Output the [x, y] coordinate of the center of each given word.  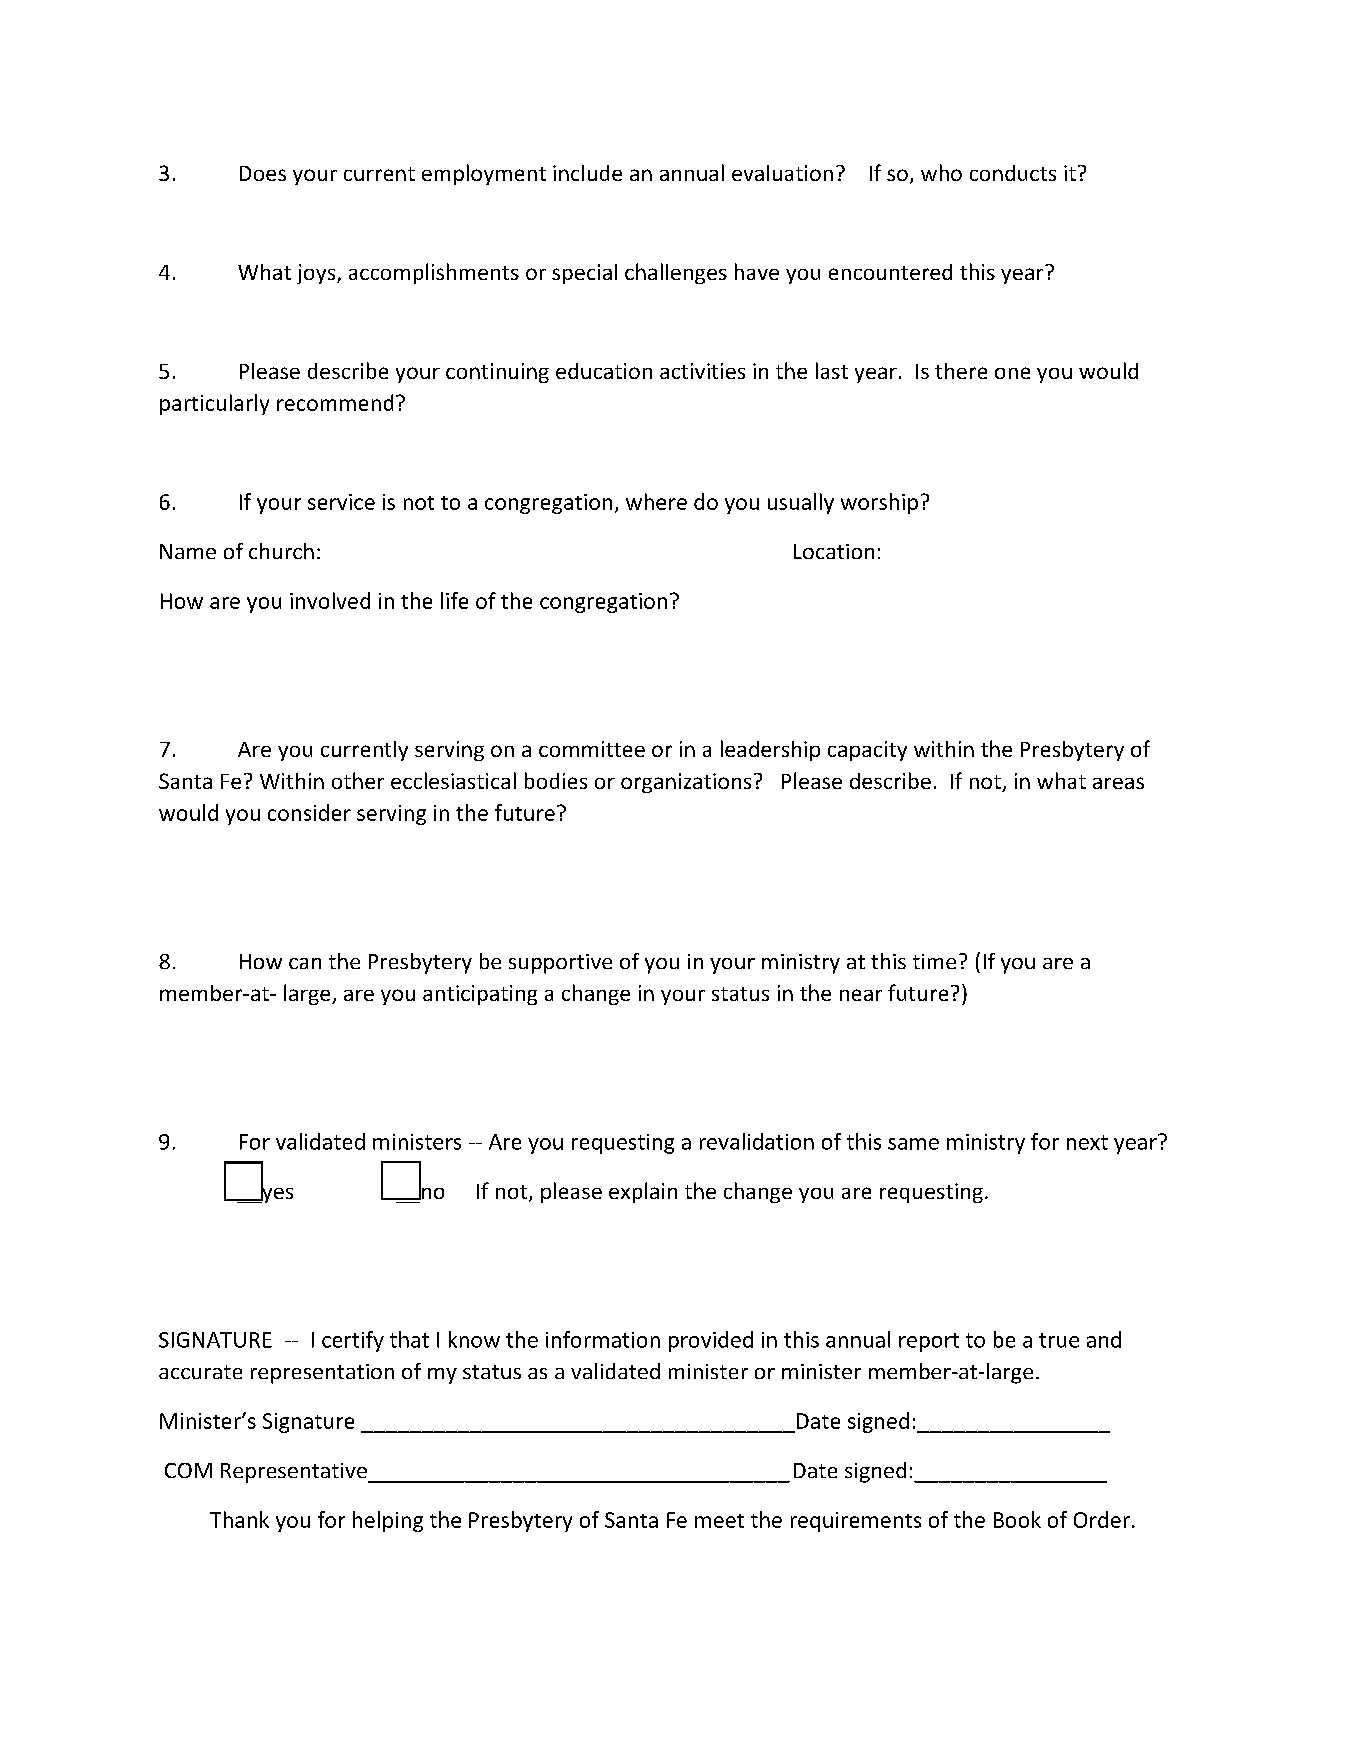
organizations [686, 783]
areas [1118, 783]
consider [309, 812]
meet [719, 1521]
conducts [1013, 173]
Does [263, 173]
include [587, 173]
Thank [239, 1519]
